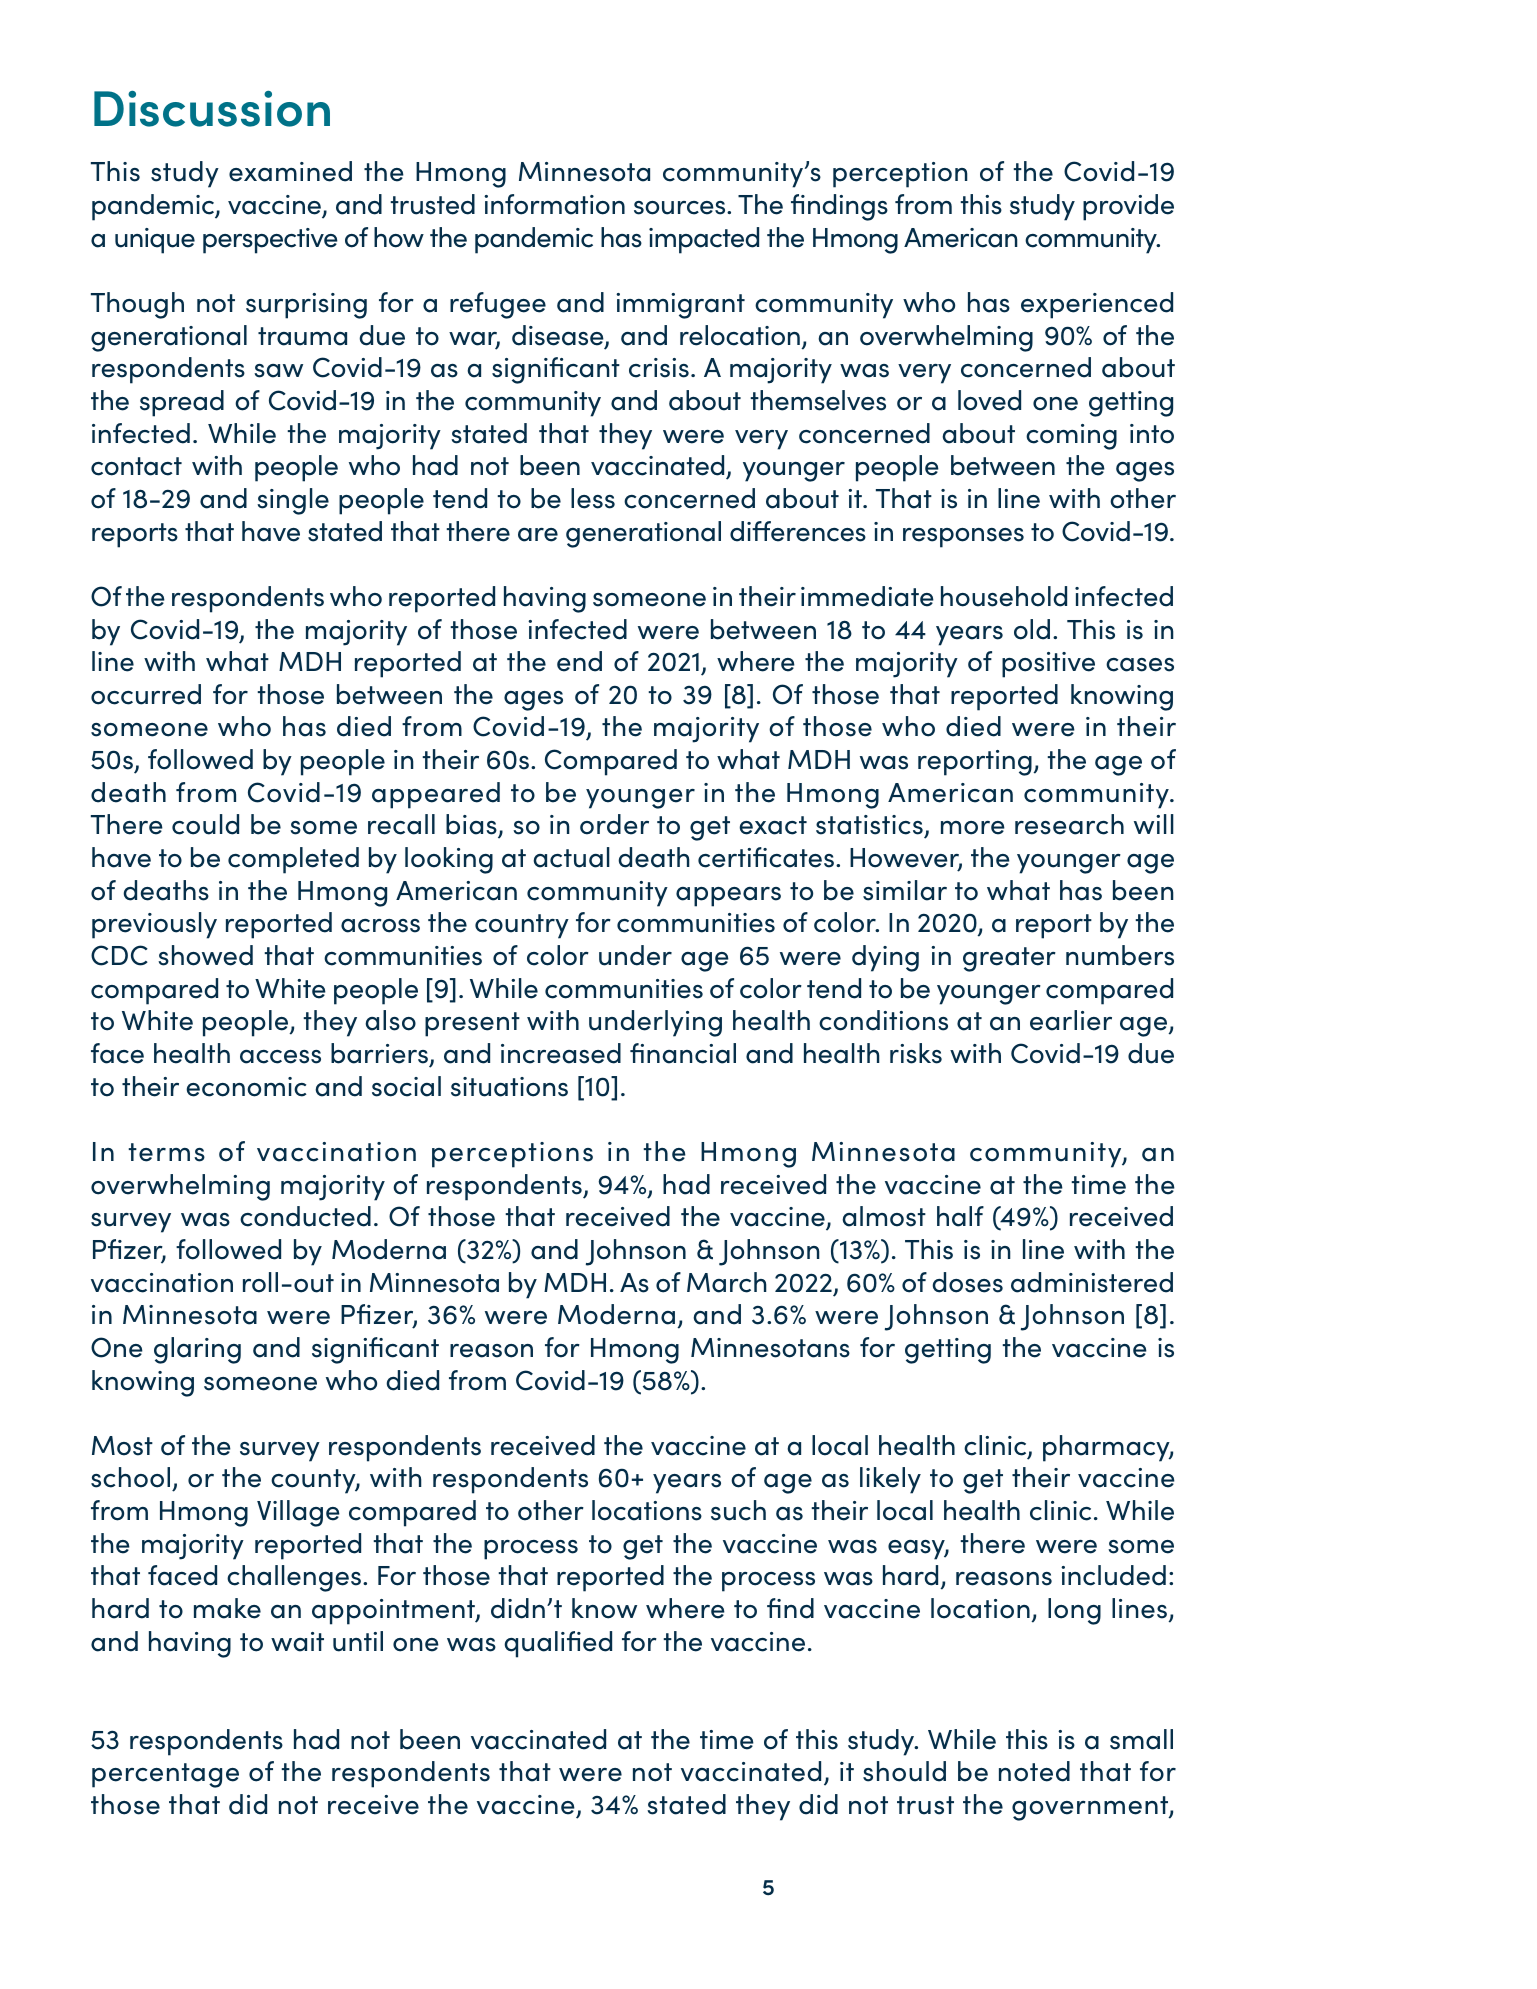  What do you see at coordinates (1009, 959) in the image?
I see `greater` at bounding box center [1009, 959].
